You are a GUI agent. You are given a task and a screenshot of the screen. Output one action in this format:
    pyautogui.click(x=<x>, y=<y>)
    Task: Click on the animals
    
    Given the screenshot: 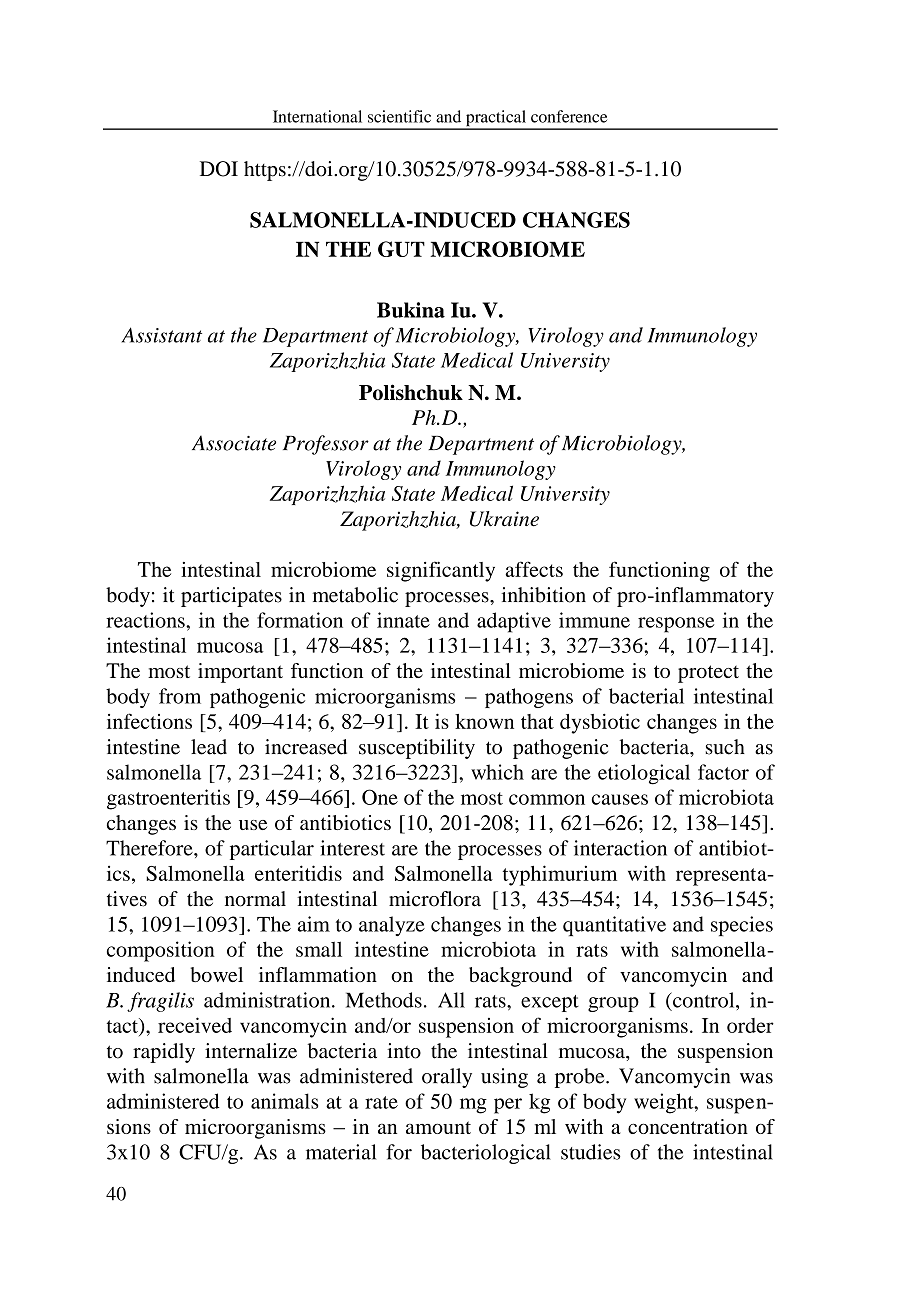 What is the action you would take?
    pyautogui.click(x=284, y=1101)
